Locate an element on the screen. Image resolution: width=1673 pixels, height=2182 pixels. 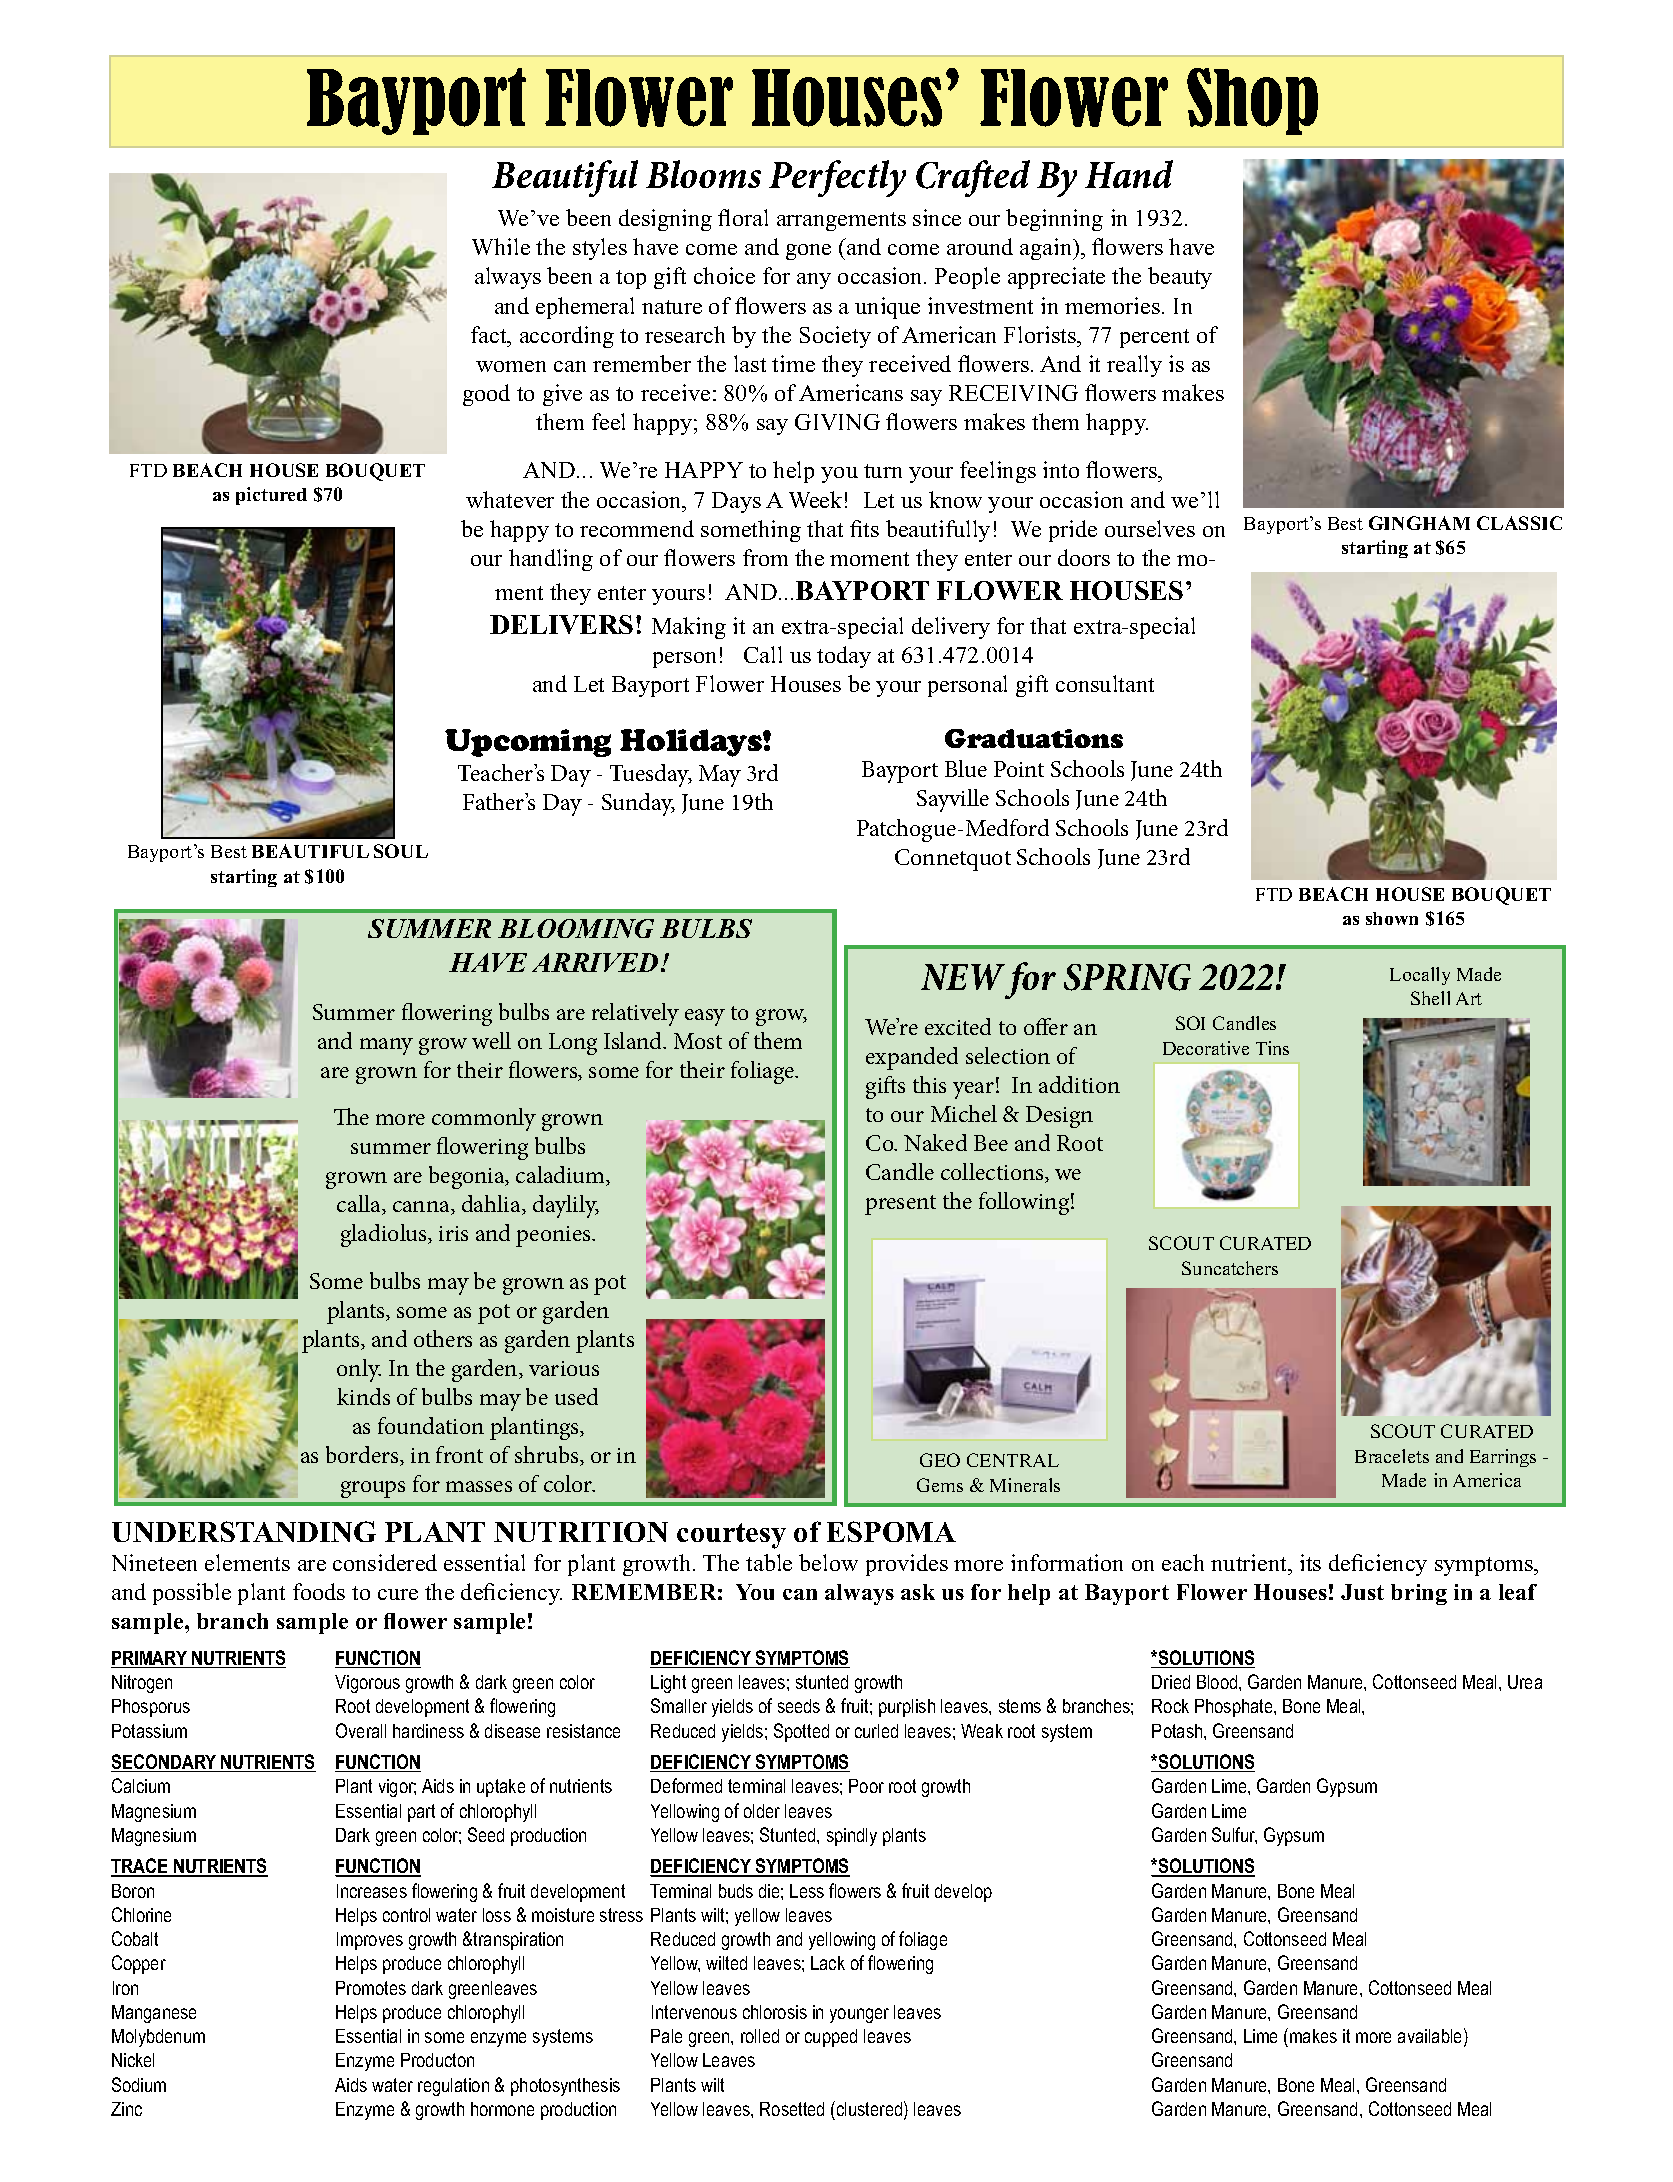
Perfectly is located at coordinates (837, 178).
